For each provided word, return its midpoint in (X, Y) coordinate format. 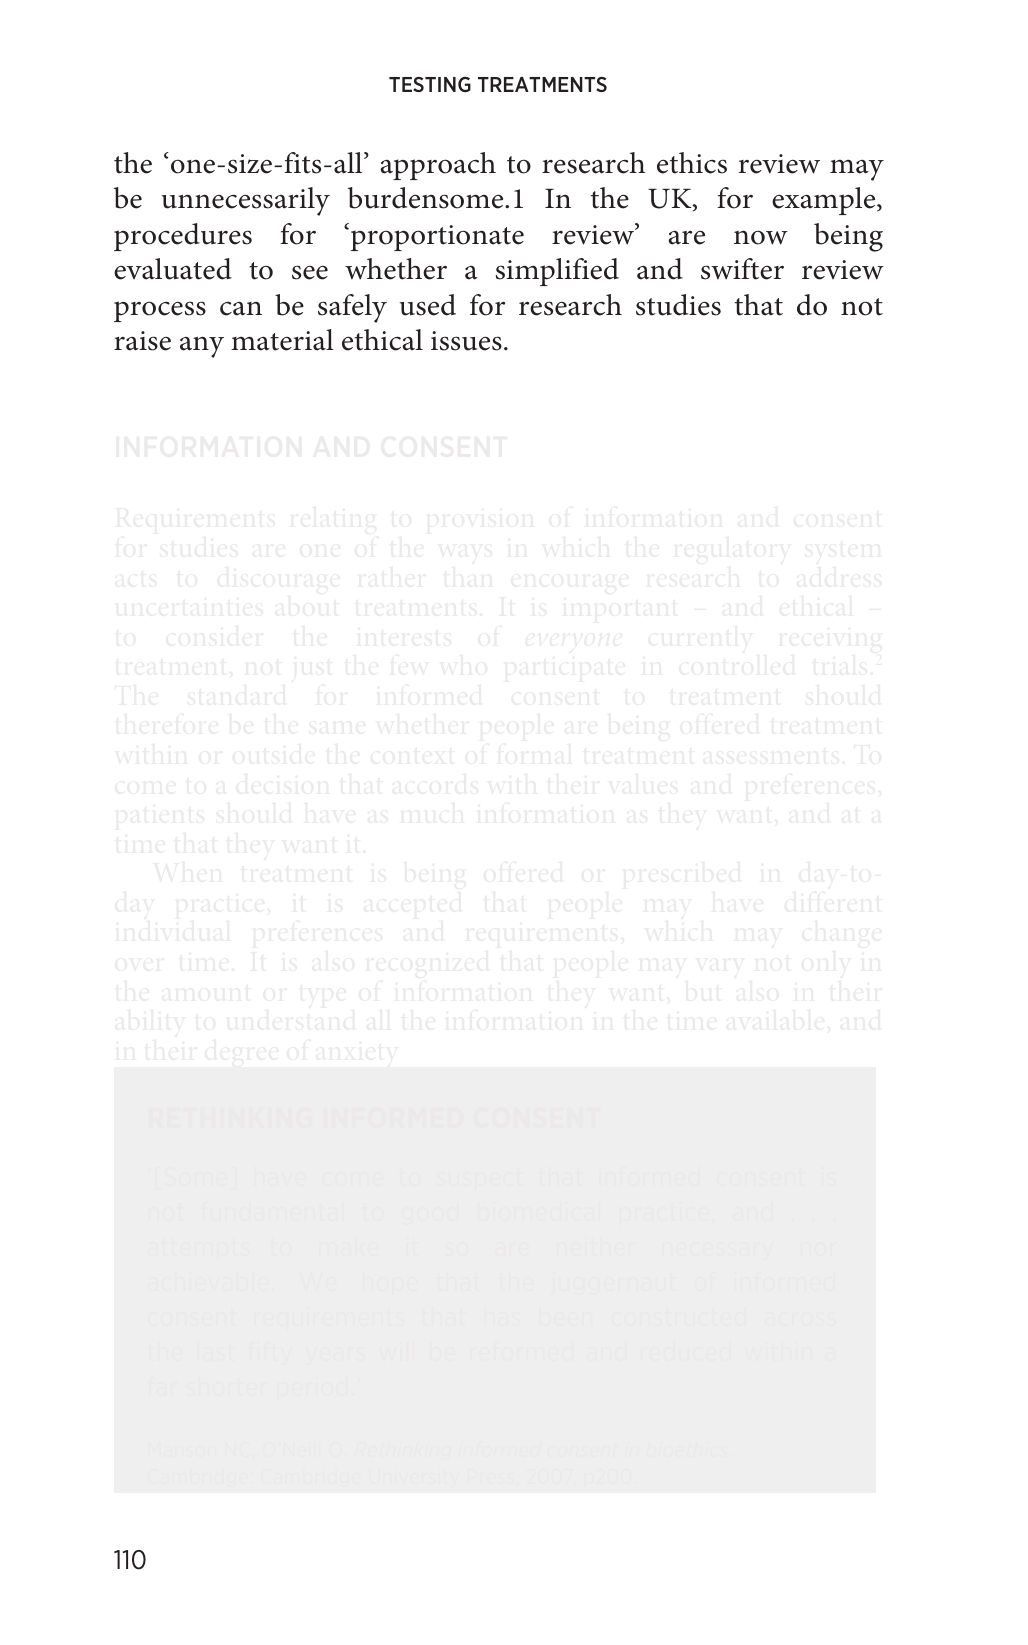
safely (352, 308)
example (825, 201)
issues (466, 341)
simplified (557, 272)
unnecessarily (246, 201)
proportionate (436, 237)
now (761, 237)
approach (438, 166)
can (241, 309)
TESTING (430, 84)
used (428, 305)
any (202, 347)
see (310, 272)
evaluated (173, 269)
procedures (183, 237)
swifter (742, 269)
